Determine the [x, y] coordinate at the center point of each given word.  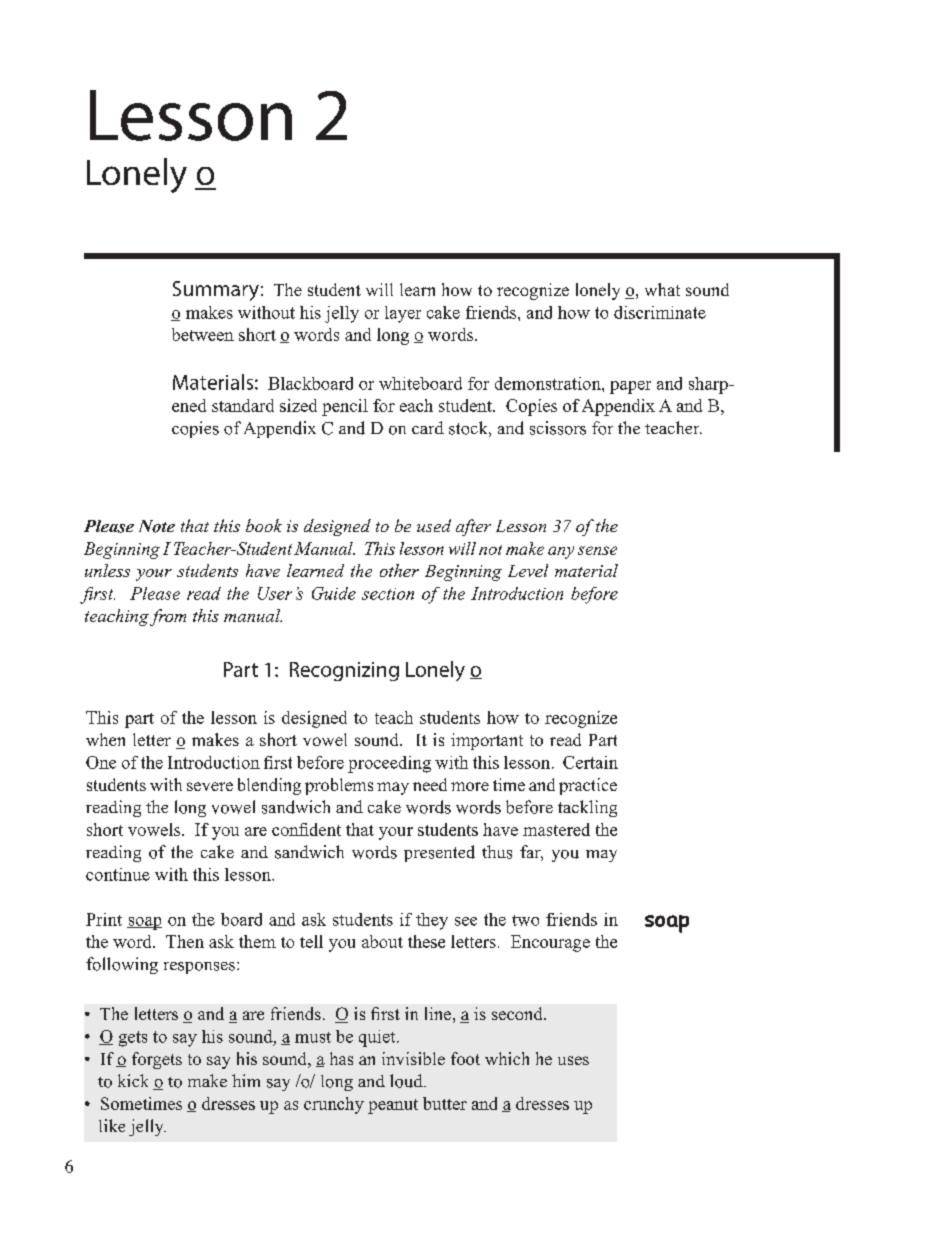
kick [133, 1080]
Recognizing [344, 671]
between [203, 334]
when [105, 739]
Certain [590, 762]
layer [403, 314]
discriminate [660, 312]
